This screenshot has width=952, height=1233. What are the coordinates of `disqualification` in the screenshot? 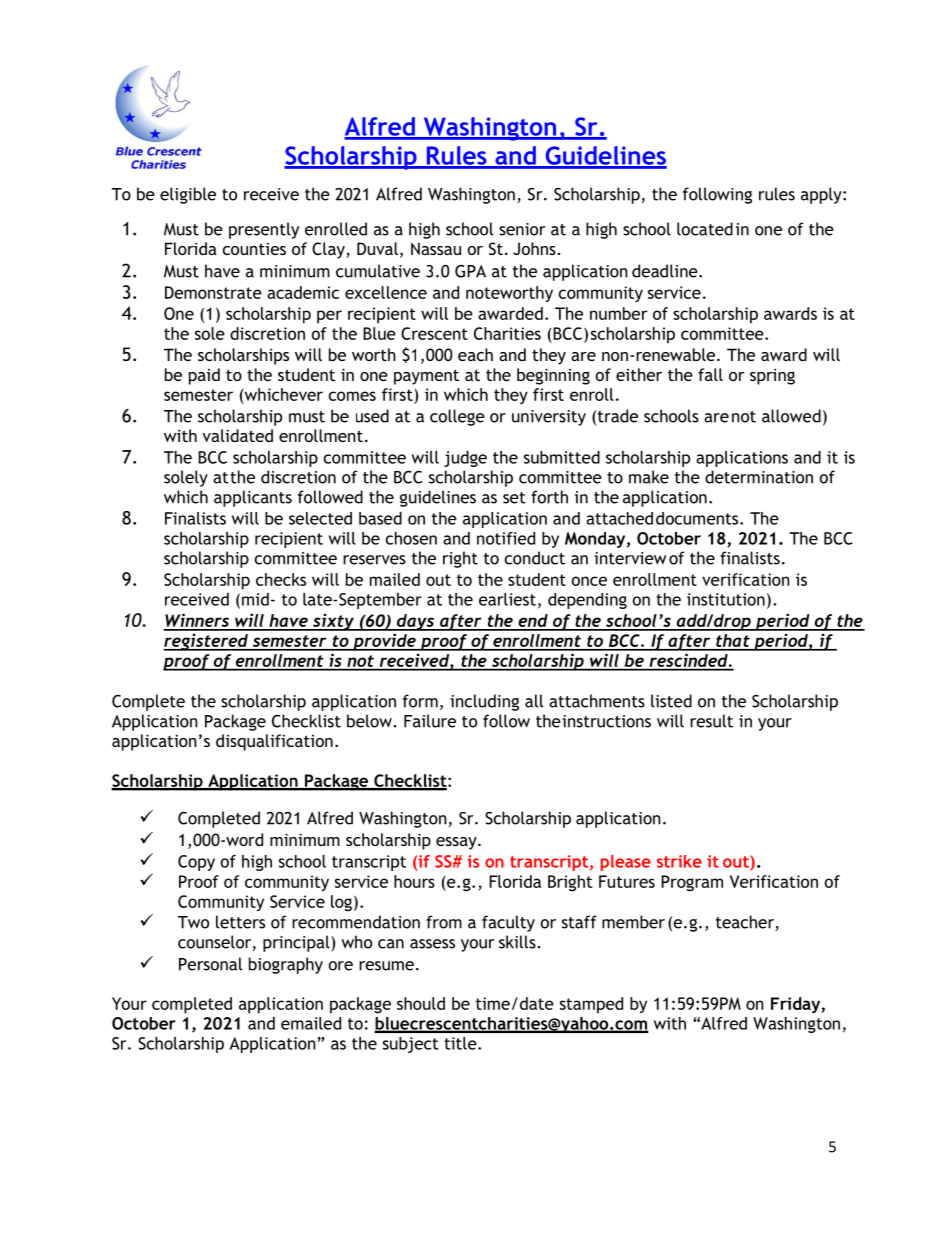 It's located at (274, 742).
